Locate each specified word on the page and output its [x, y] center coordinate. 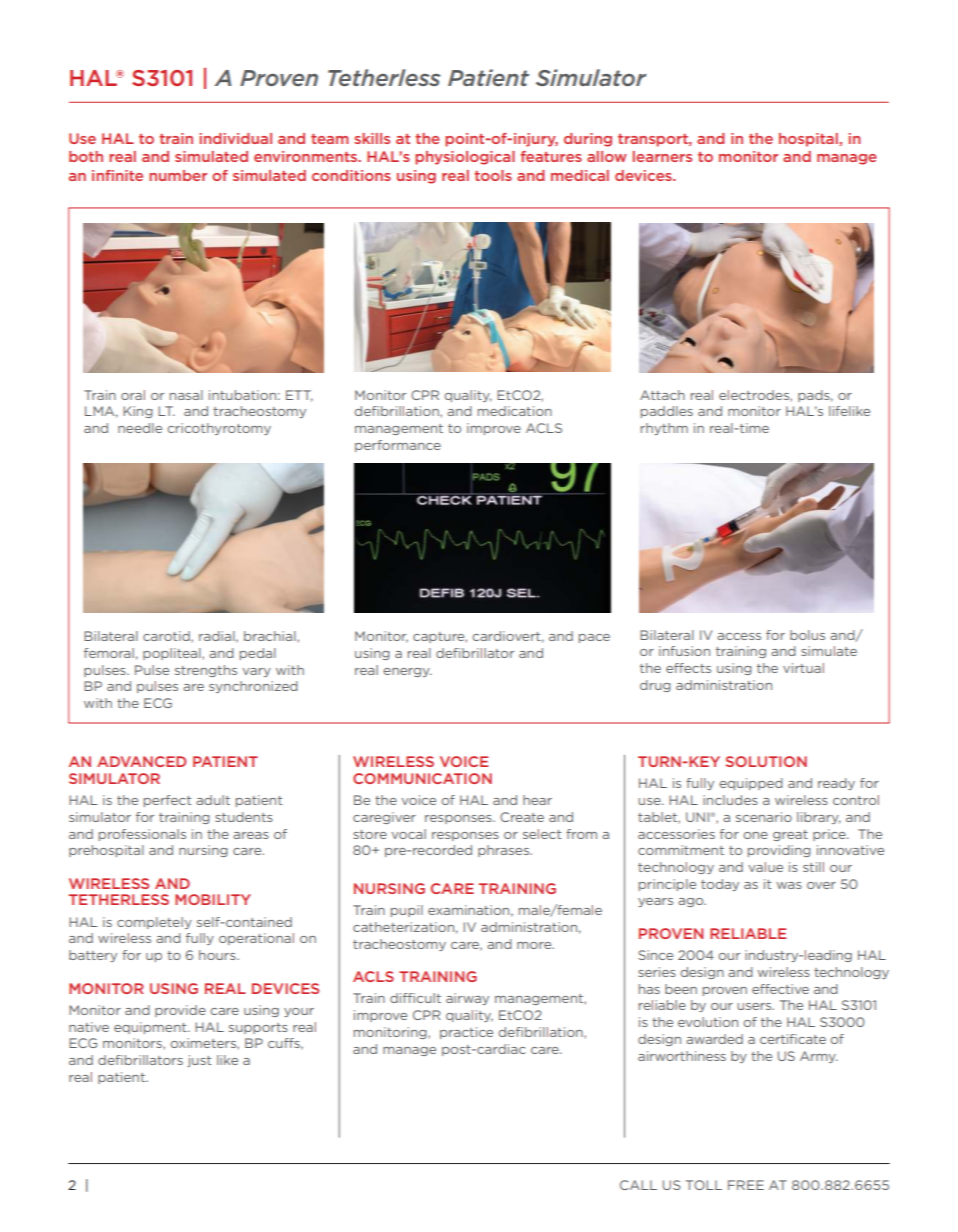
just [199, 1061]
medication [515, 411]
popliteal [173, 654]
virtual [803, 668]
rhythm [664, 429]
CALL [638, 1185]
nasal [186, 395]
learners [662, 156]
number [178, 175]
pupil [407, 911]
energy [407, 672]
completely [154, 923]
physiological [465, 158]
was [789, 885]
